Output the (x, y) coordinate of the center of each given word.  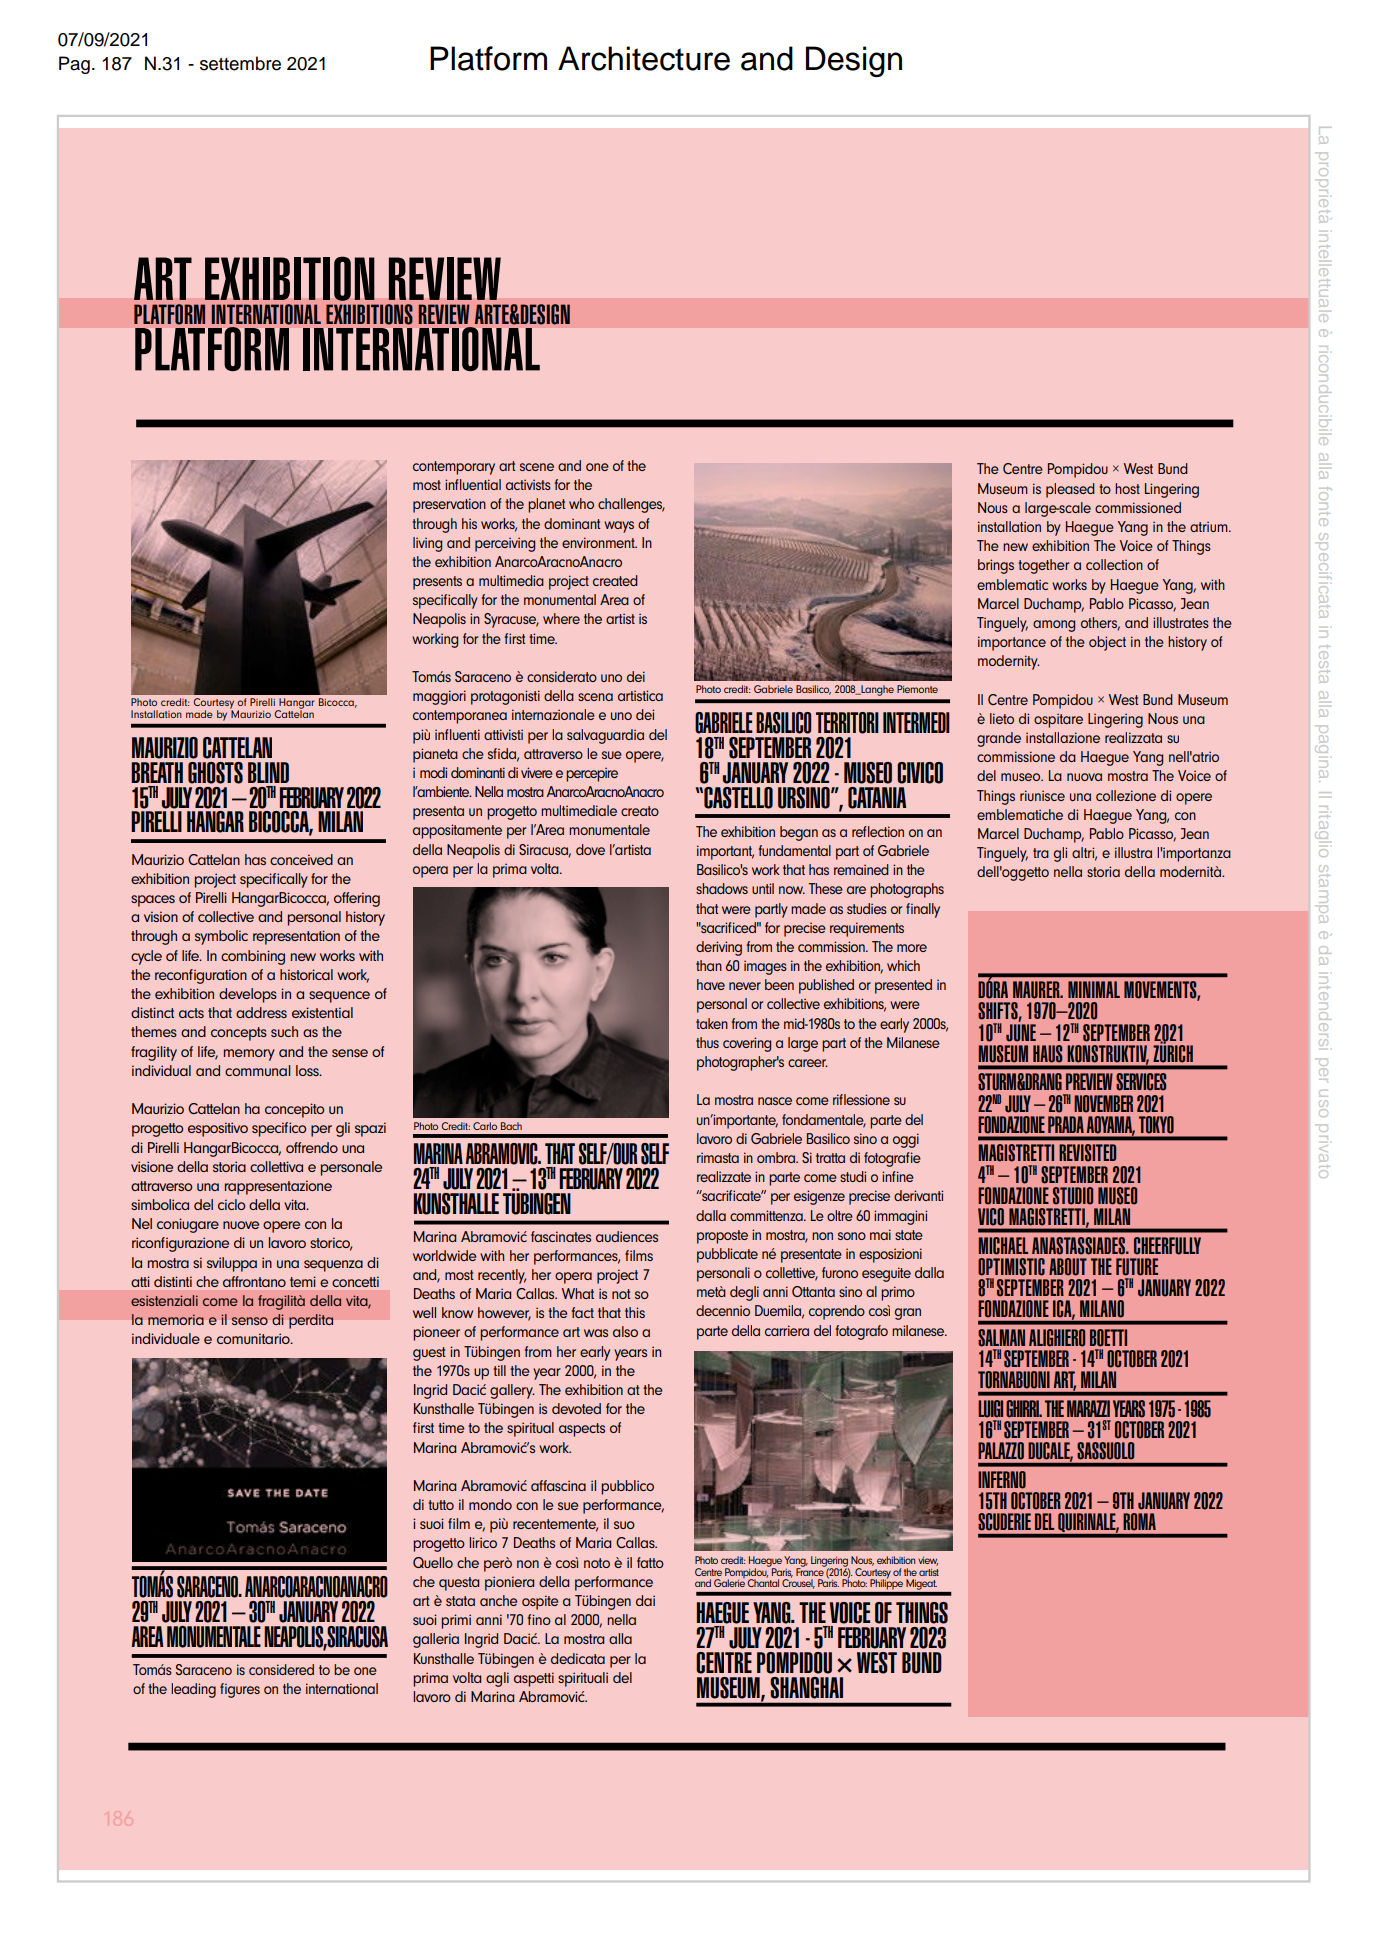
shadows (722, 888)
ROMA (1140, 1521)
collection (1114, 564)
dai (645, 1600)
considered (281, 1669)
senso (250, 1321)
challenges (631, 505)
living (427, 544)
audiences (627, 1236)
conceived (301, 859)
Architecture (644, 58)
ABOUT (1068, 1267)
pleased (1070, 490)
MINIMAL (1094, 989)
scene (537, 467)
